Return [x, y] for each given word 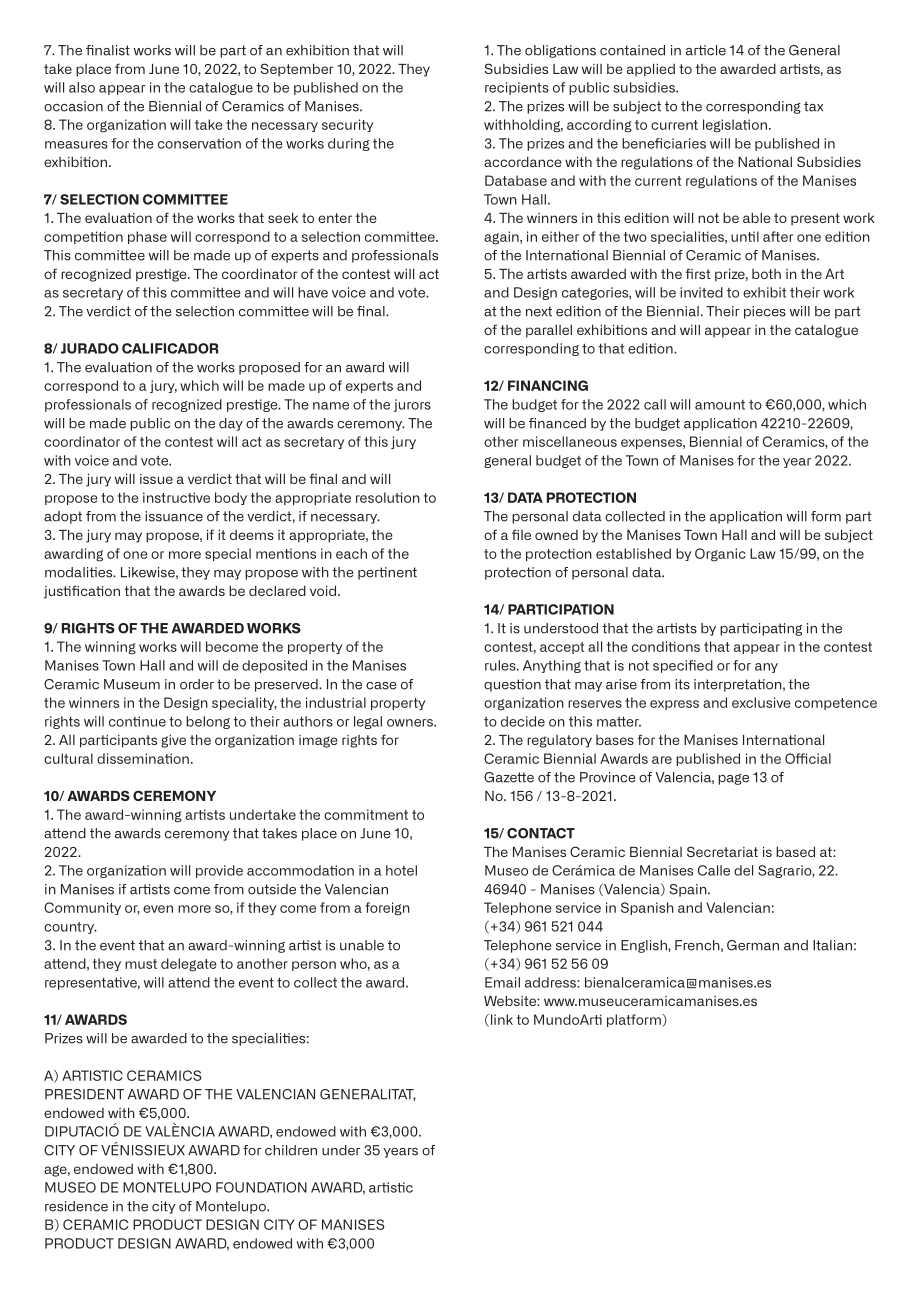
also [82, 87]
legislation [735, 126]
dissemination [143, 758]
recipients [517, 88]
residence [76, 1206]
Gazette [509, 777]
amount [720, 405]
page [733, 779]
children [291, 1150]
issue [156, 479]
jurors [412, 405]
